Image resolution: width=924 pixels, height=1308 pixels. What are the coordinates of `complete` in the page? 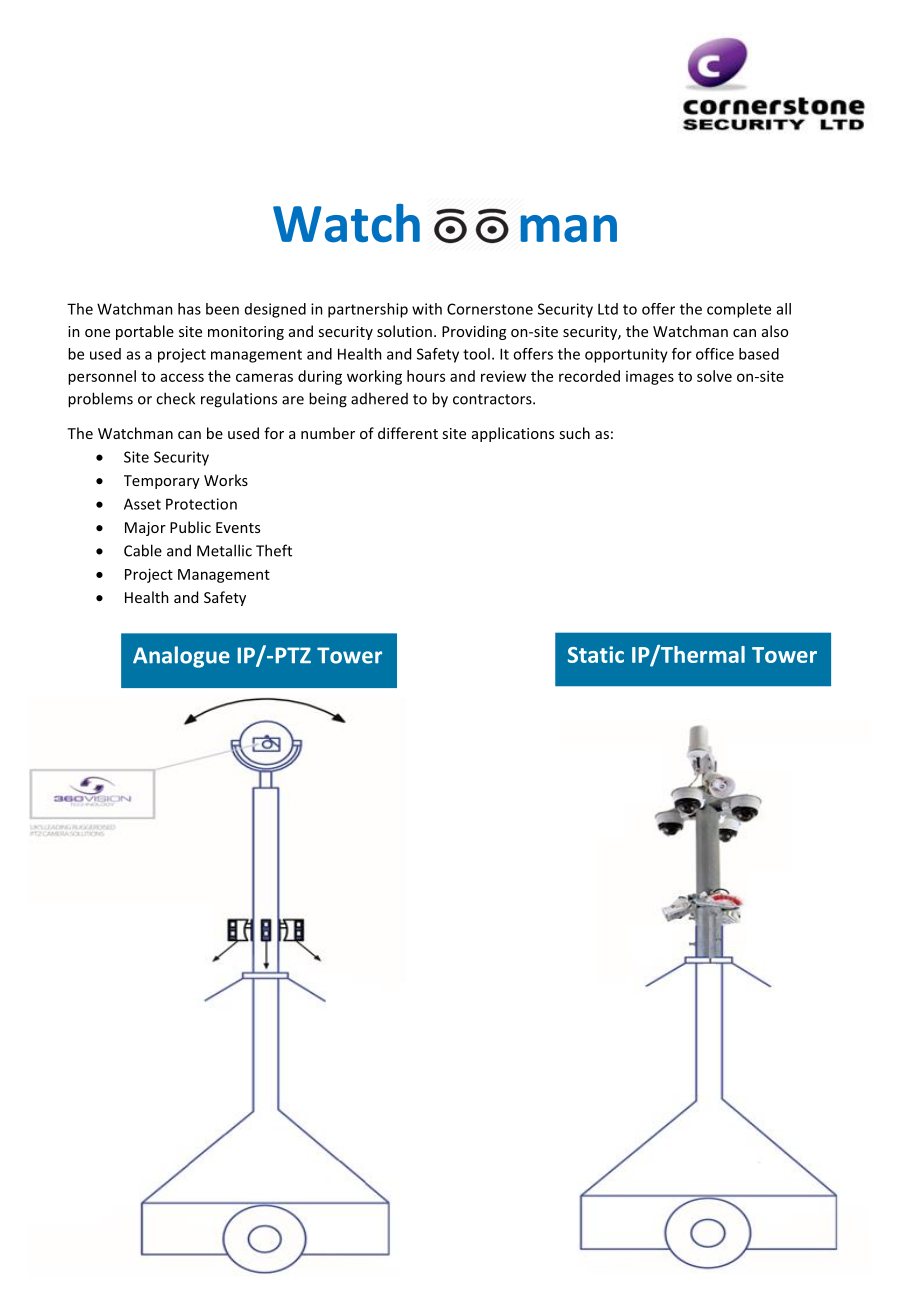 It's located at (739, 310).
